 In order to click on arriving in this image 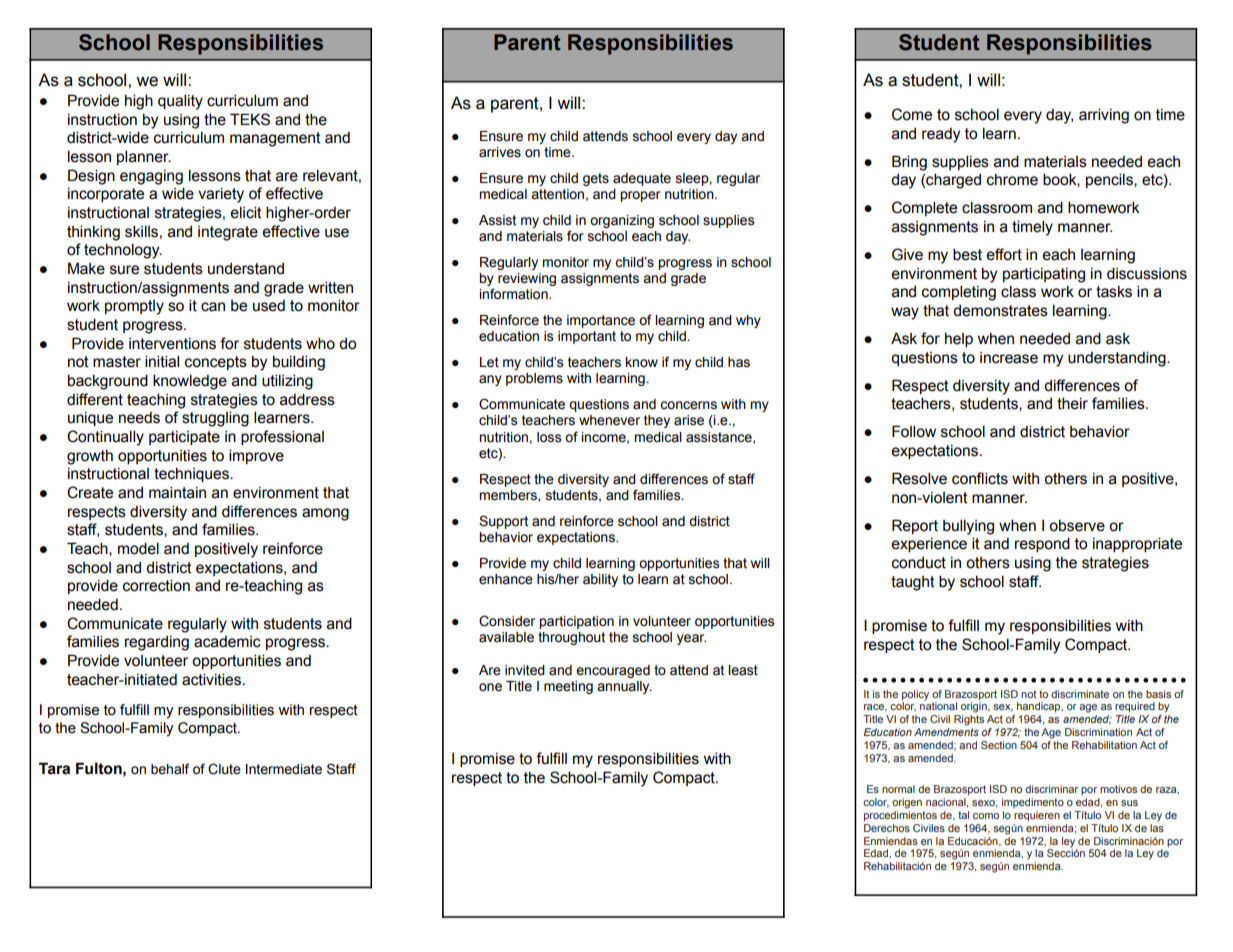, I will do `click(1104, 116)`.
